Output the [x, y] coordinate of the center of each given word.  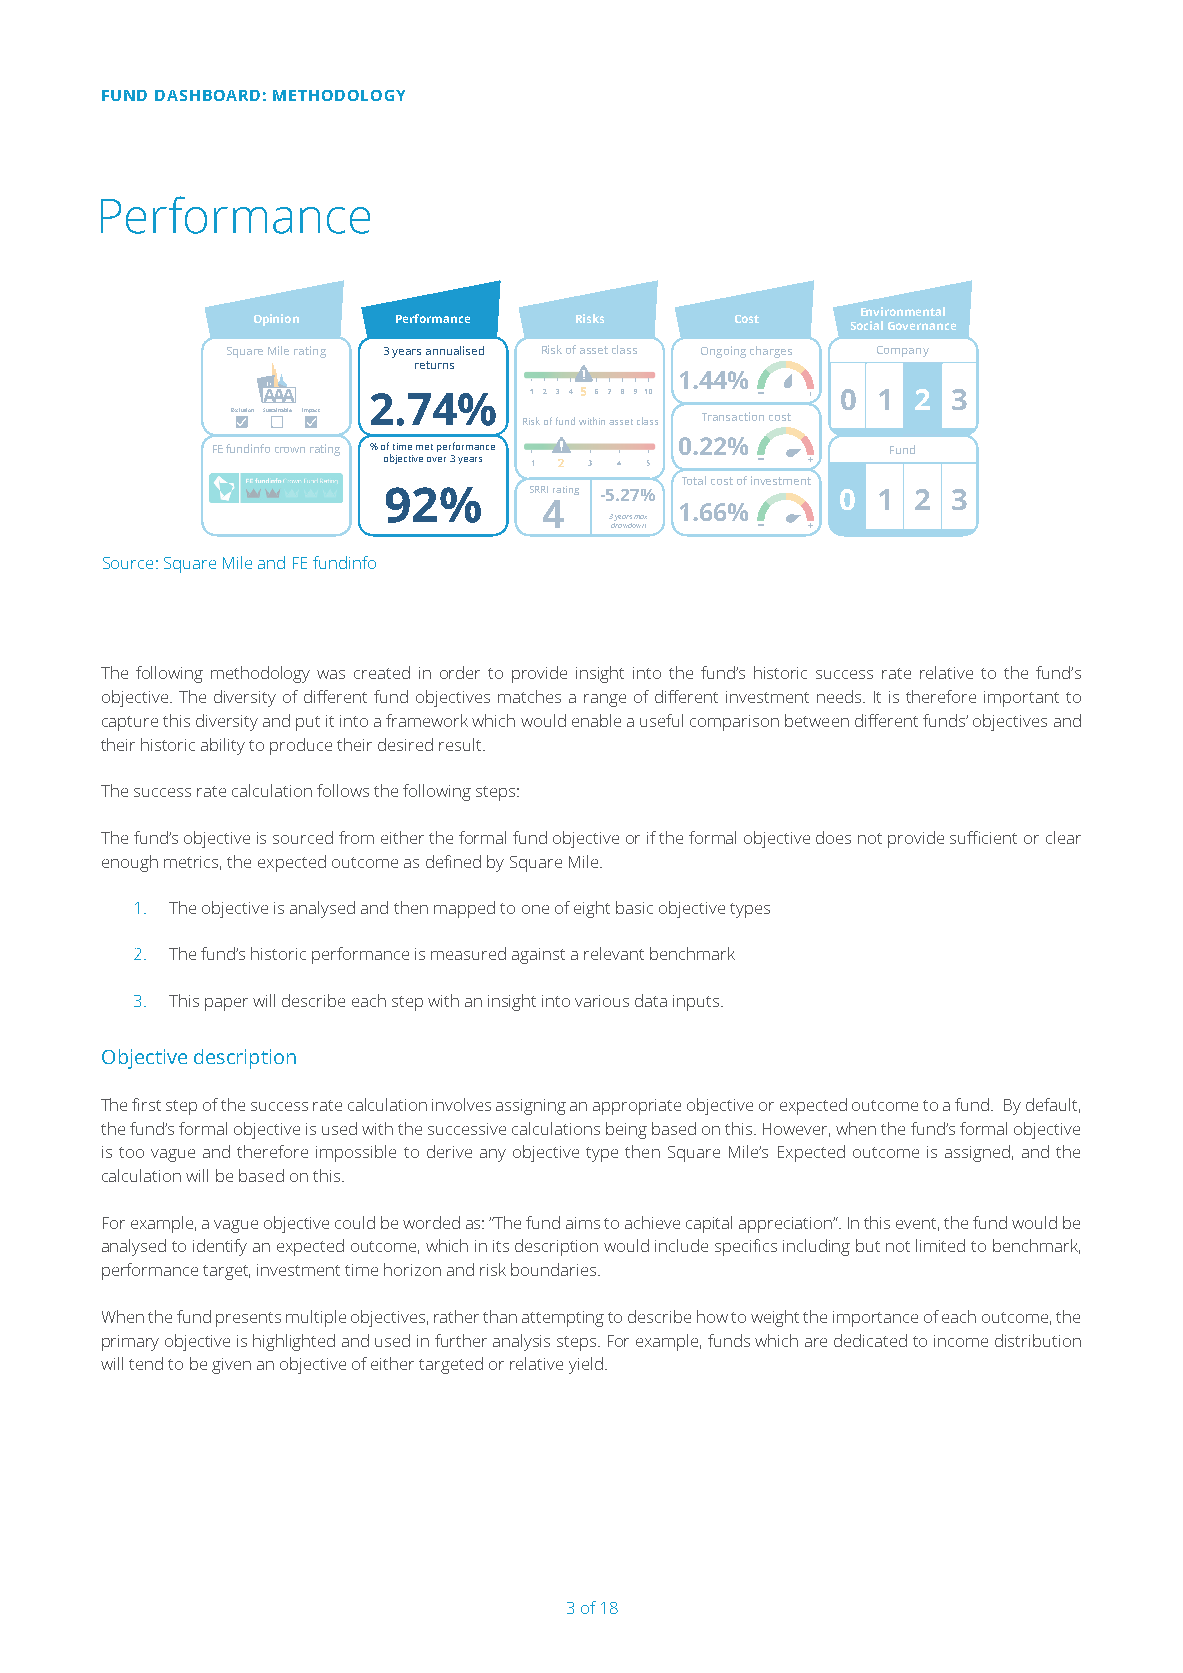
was [331, 674]
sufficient [983, 837]
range [605, 700]
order [460, 672]
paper [226, 1004]
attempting [563, 1319]
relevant [614, 953]
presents [248, 1319]
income [961, 1341]
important [1021, 699]
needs [840, 696]
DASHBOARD [207, 95]
